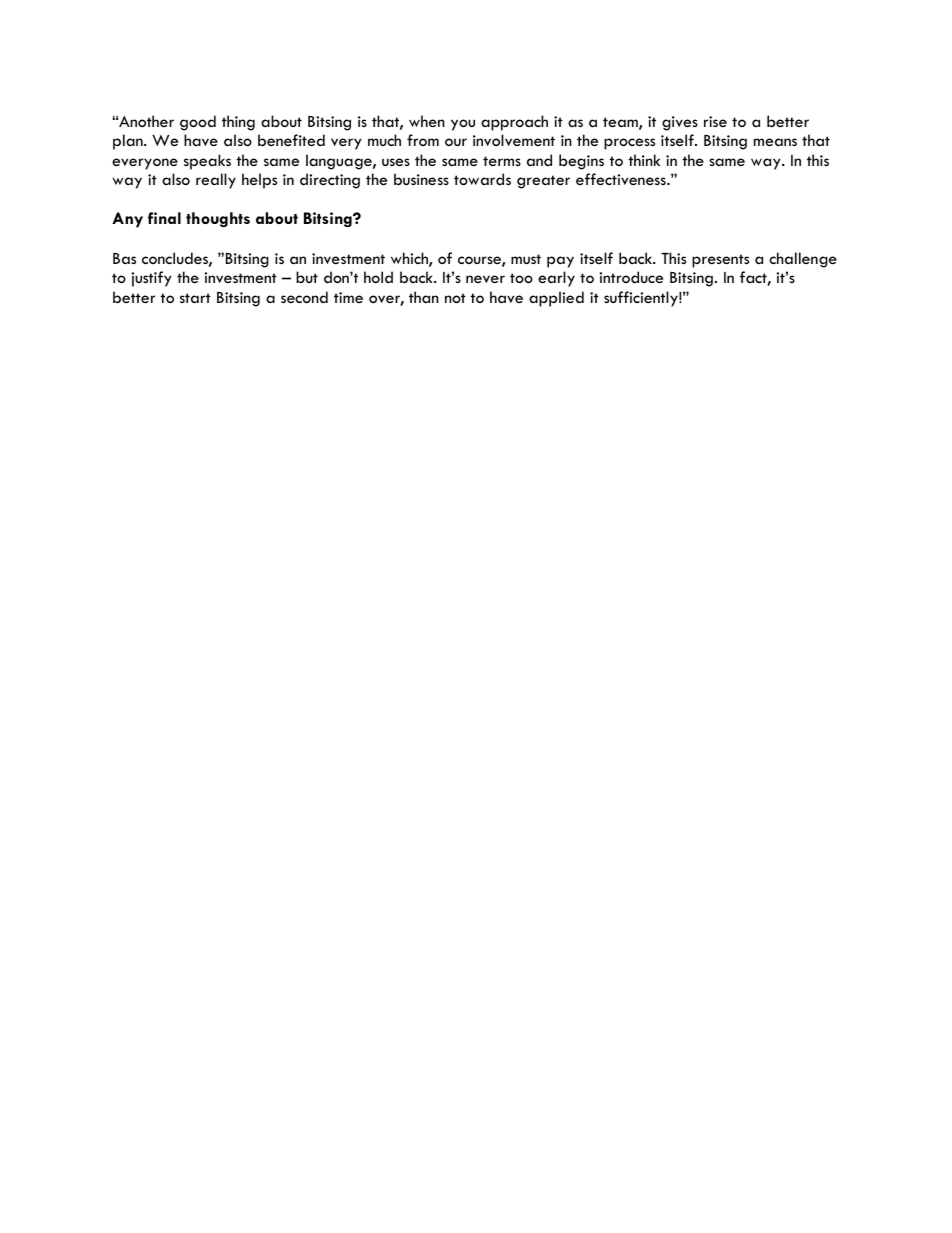 The image size is (952, 1233). What do you see at coordinates (720, 261) in the page?
I see `presents` at bounding box center [720, 261].
